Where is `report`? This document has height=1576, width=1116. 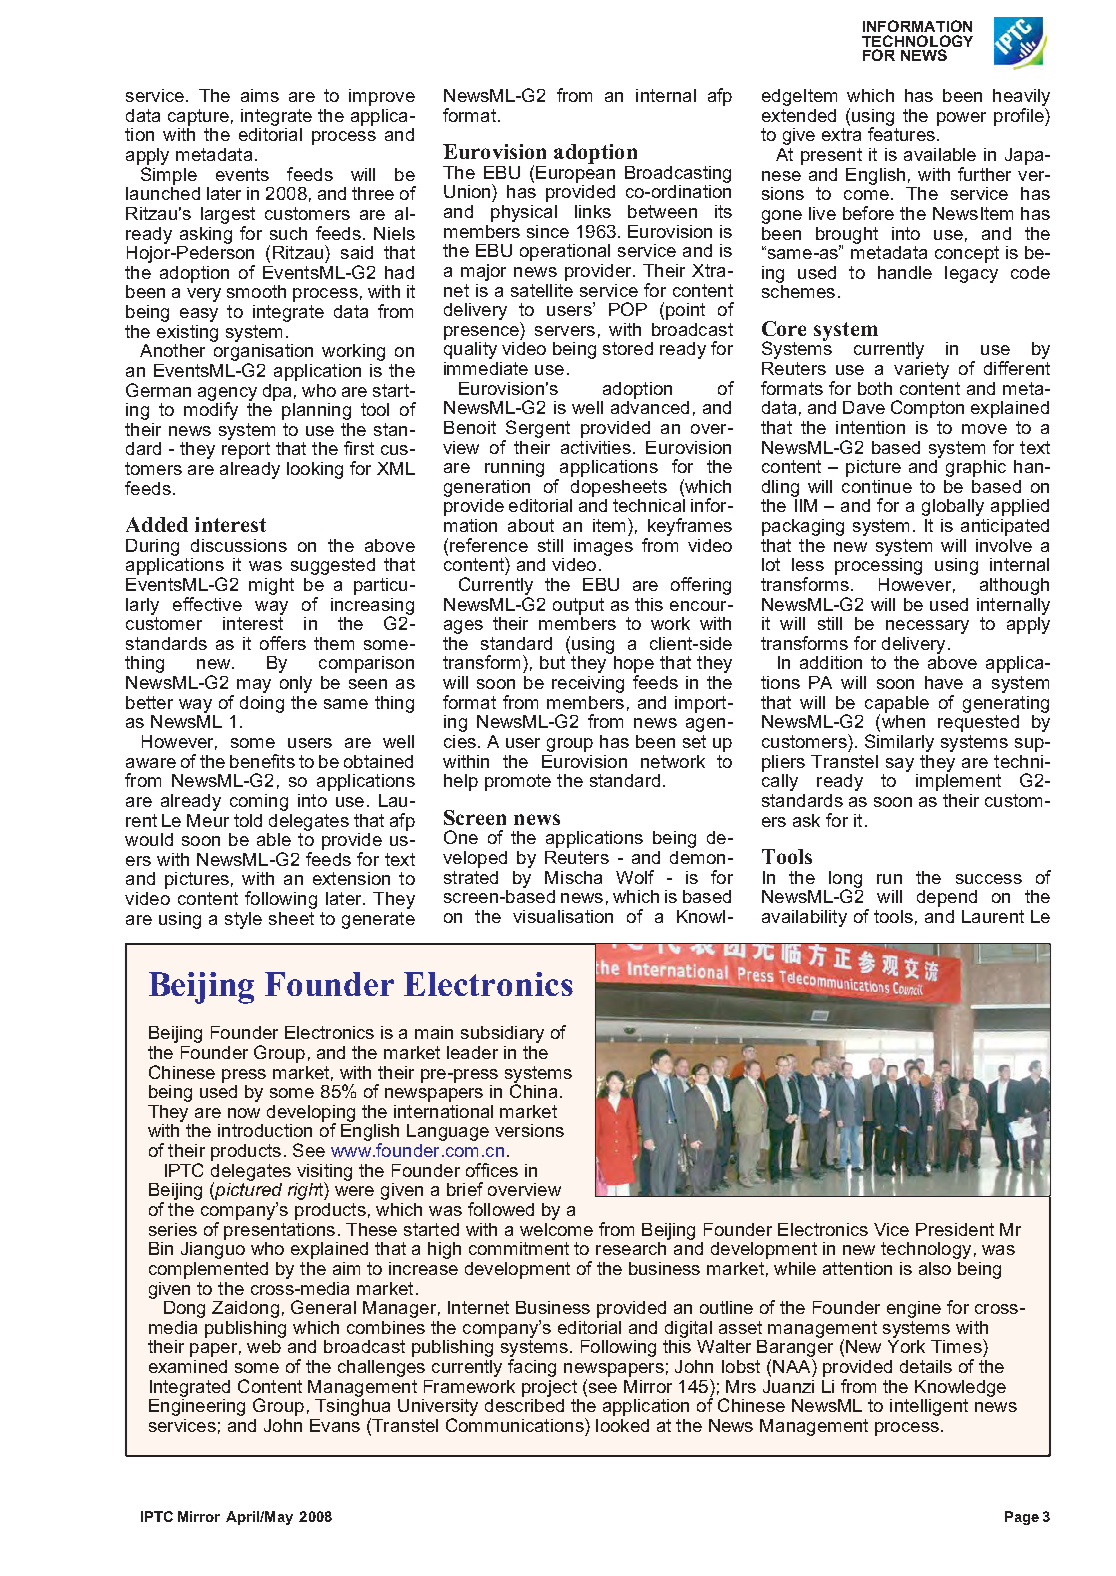 report is located at coordinates (246, 450).
